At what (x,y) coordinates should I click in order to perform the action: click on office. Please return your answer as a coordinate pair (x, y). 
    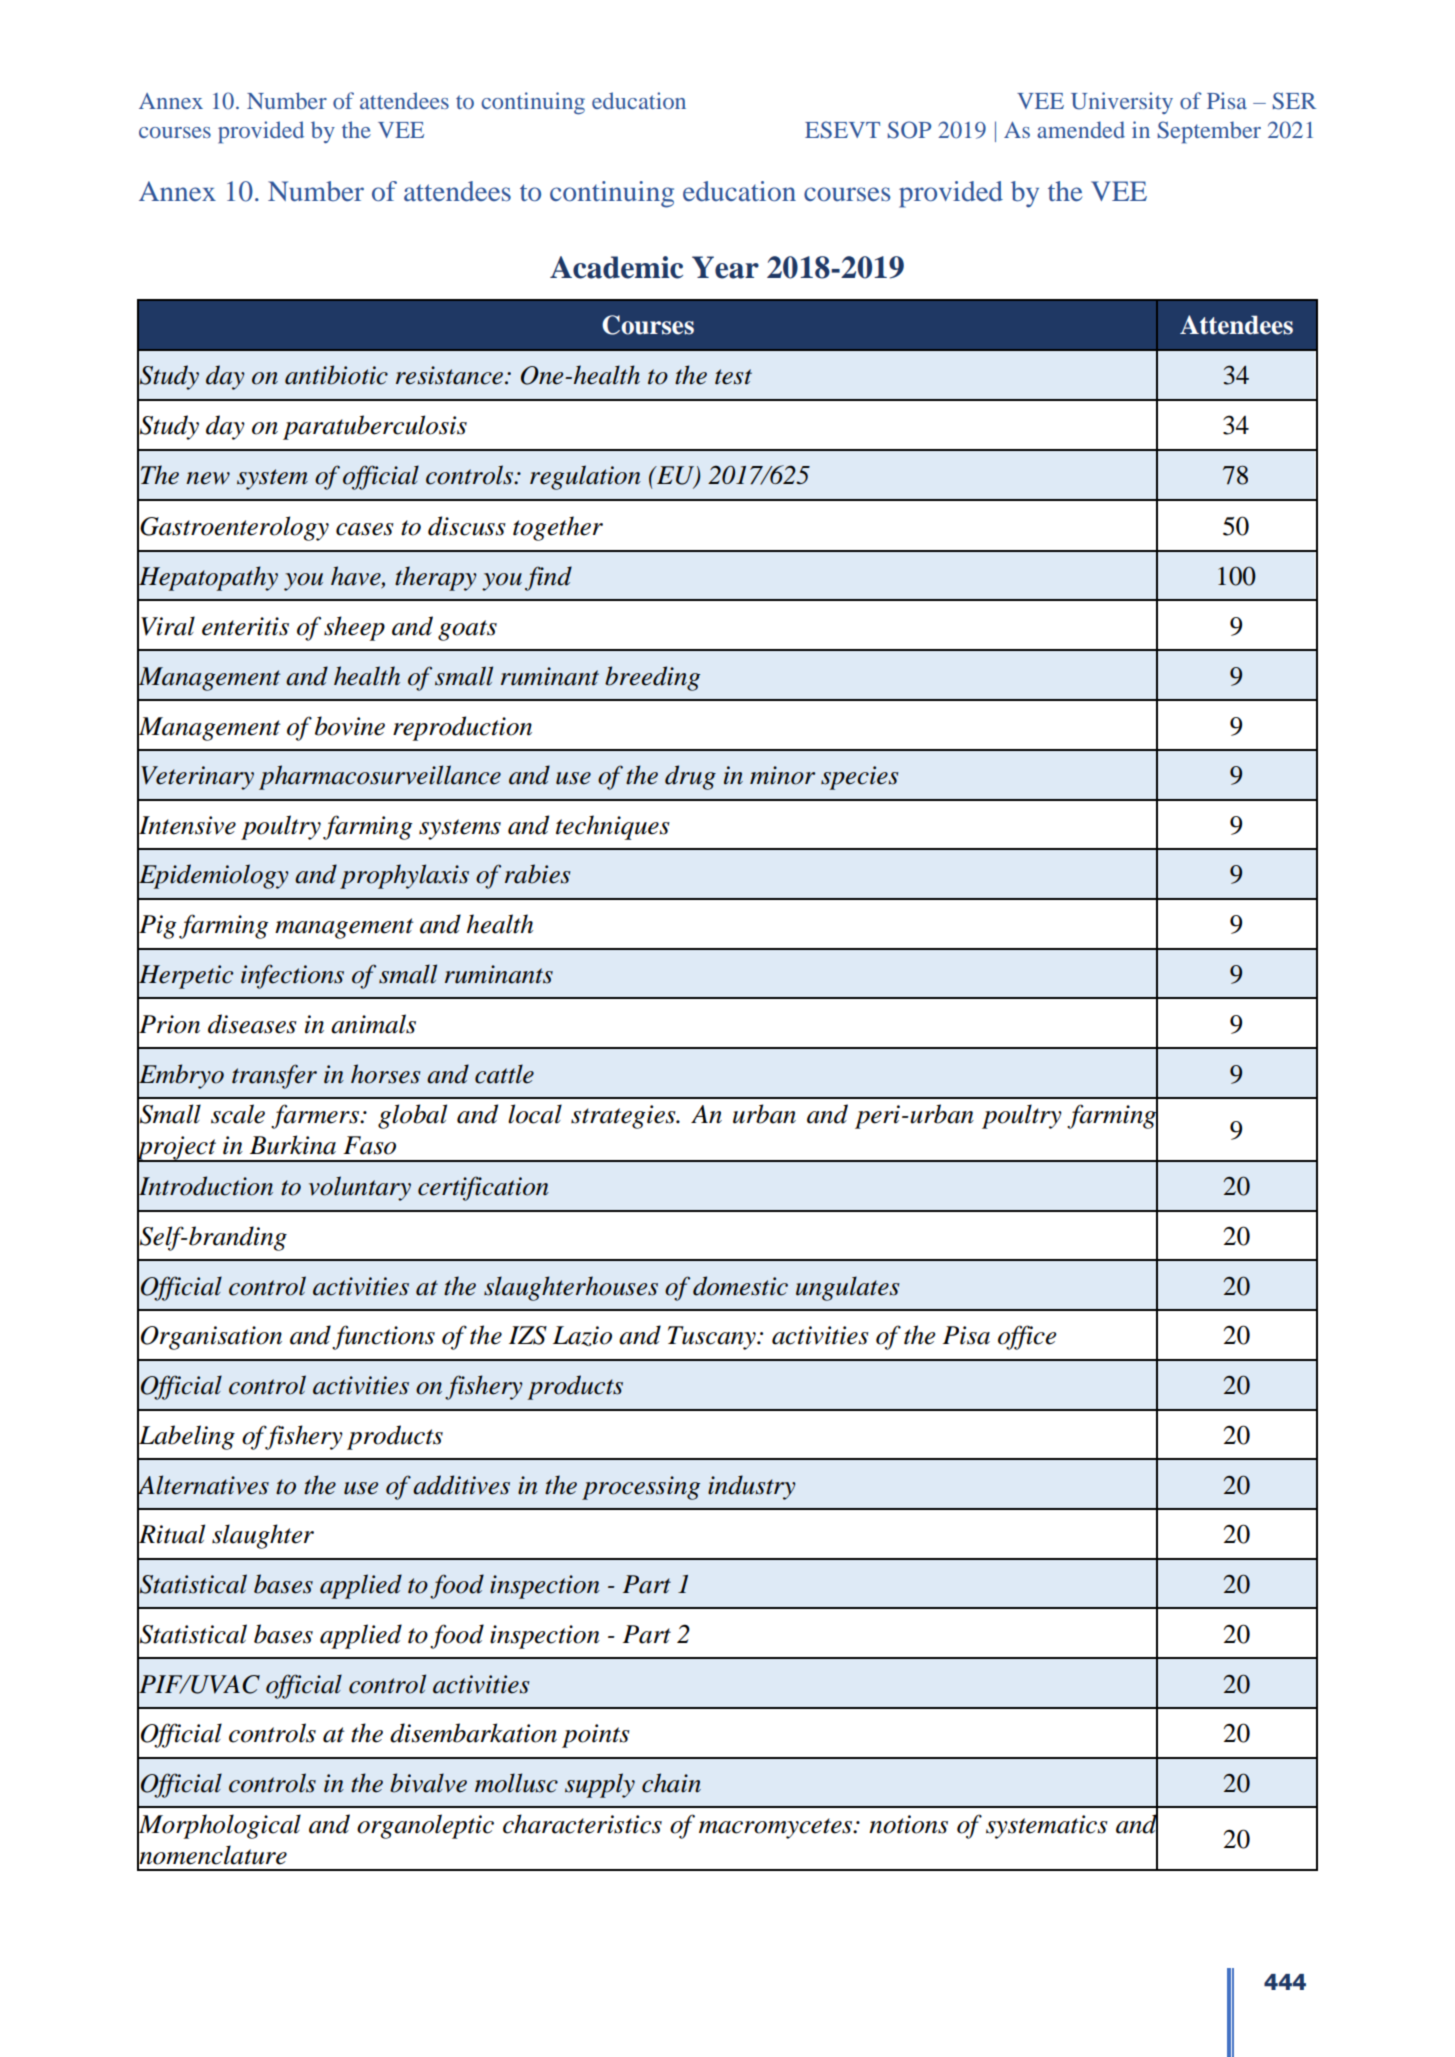
    Looking at the image, I should click on (1027, 1337).
